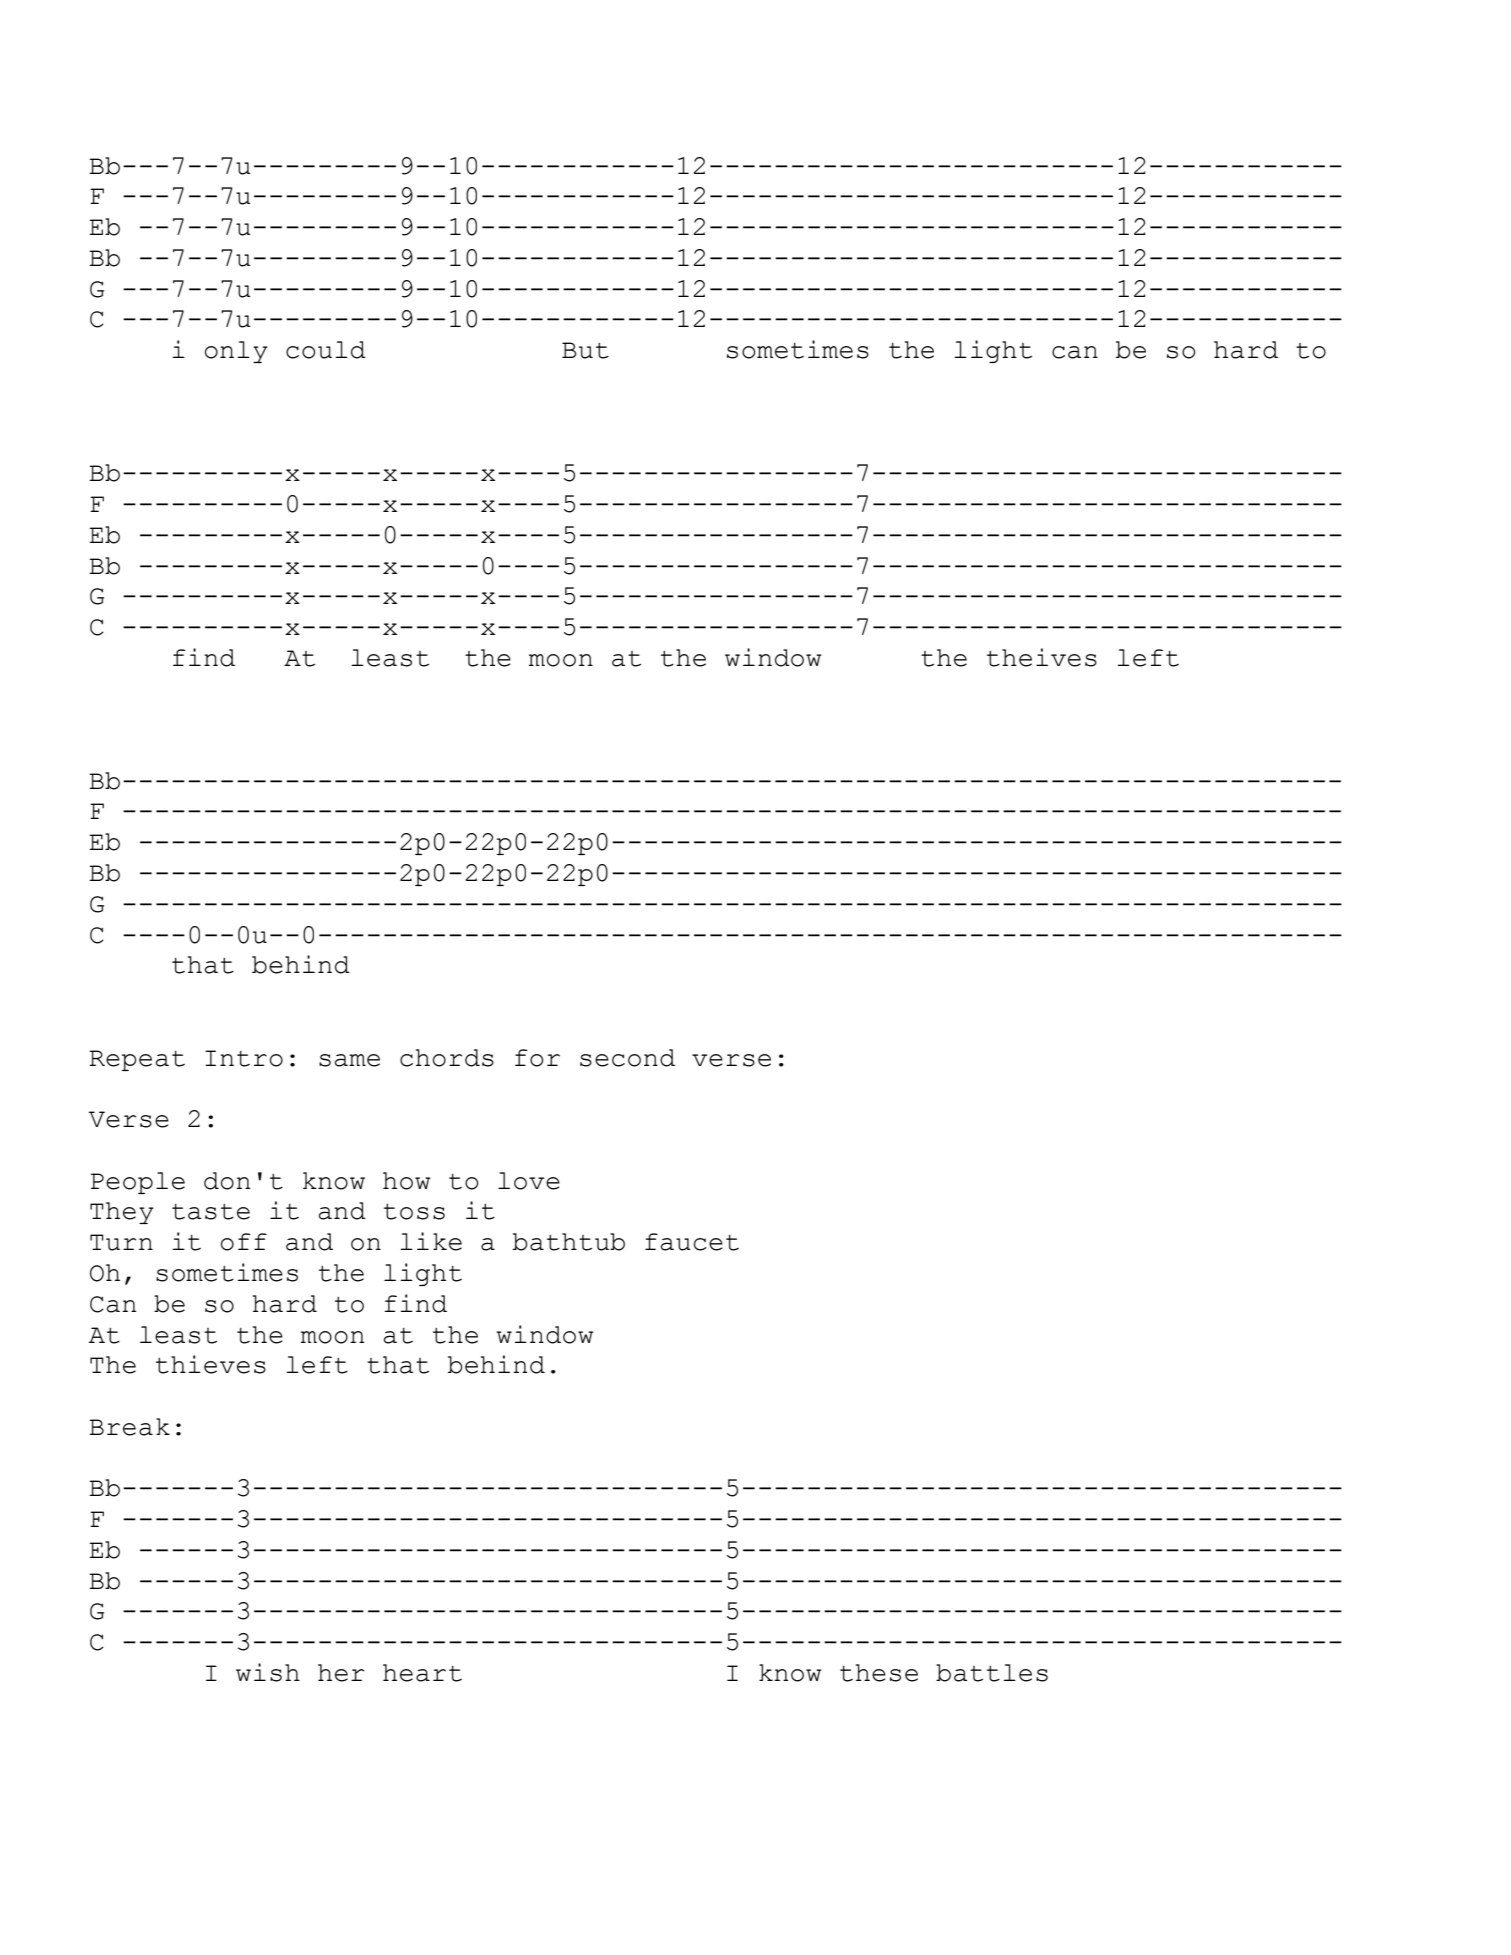 The width and height of the screenshot is (1511, 1955). I want to click on heart, so click(422, 1673).
